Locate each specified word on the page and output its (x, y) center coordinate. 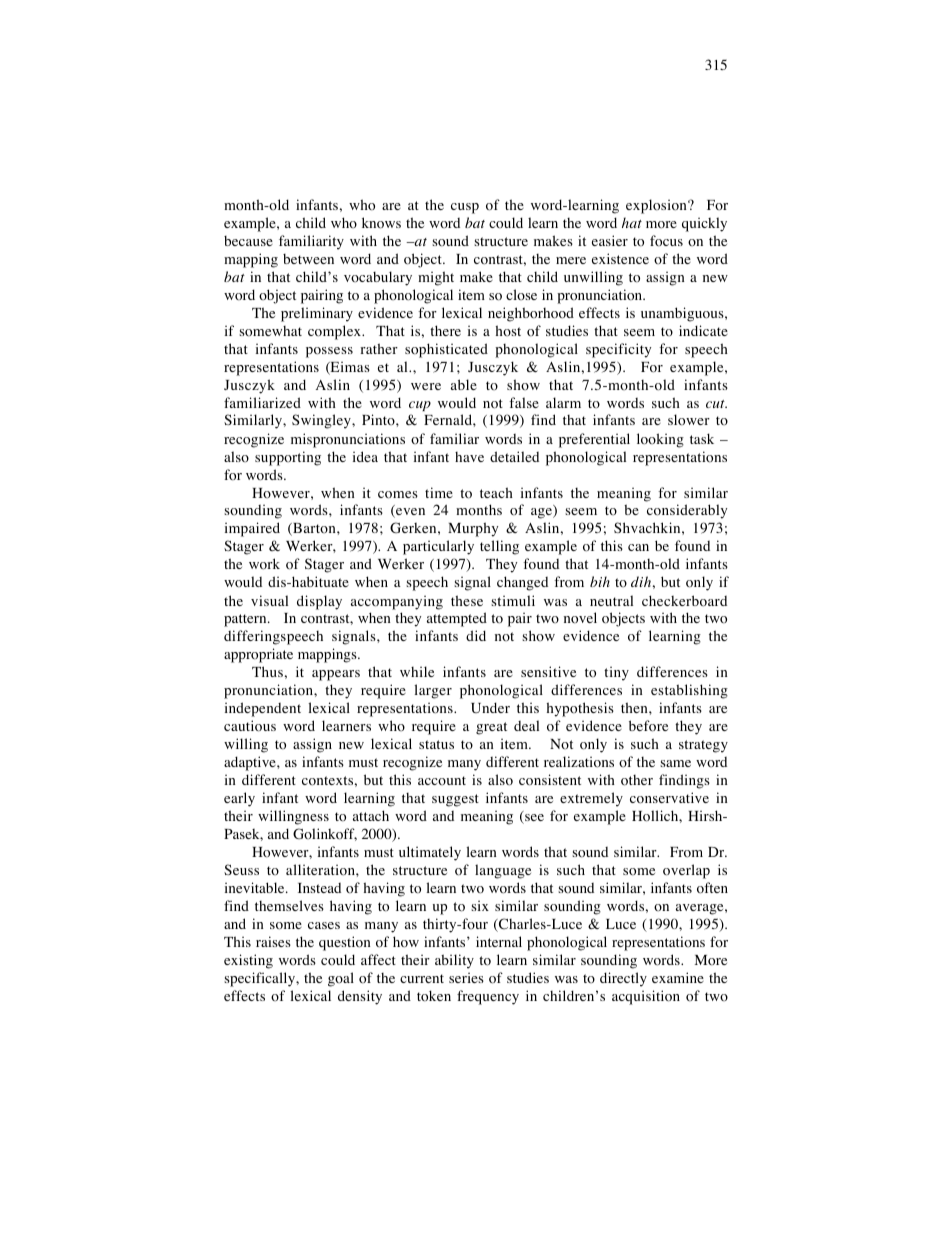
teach (496, 492)
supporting (288, 458)
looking (660, 440)
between (308, 259)
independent (263, 709)
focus (666, 241)
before (648, 726)
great (491, 728)
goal (341, 979)
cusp (465, 208)
